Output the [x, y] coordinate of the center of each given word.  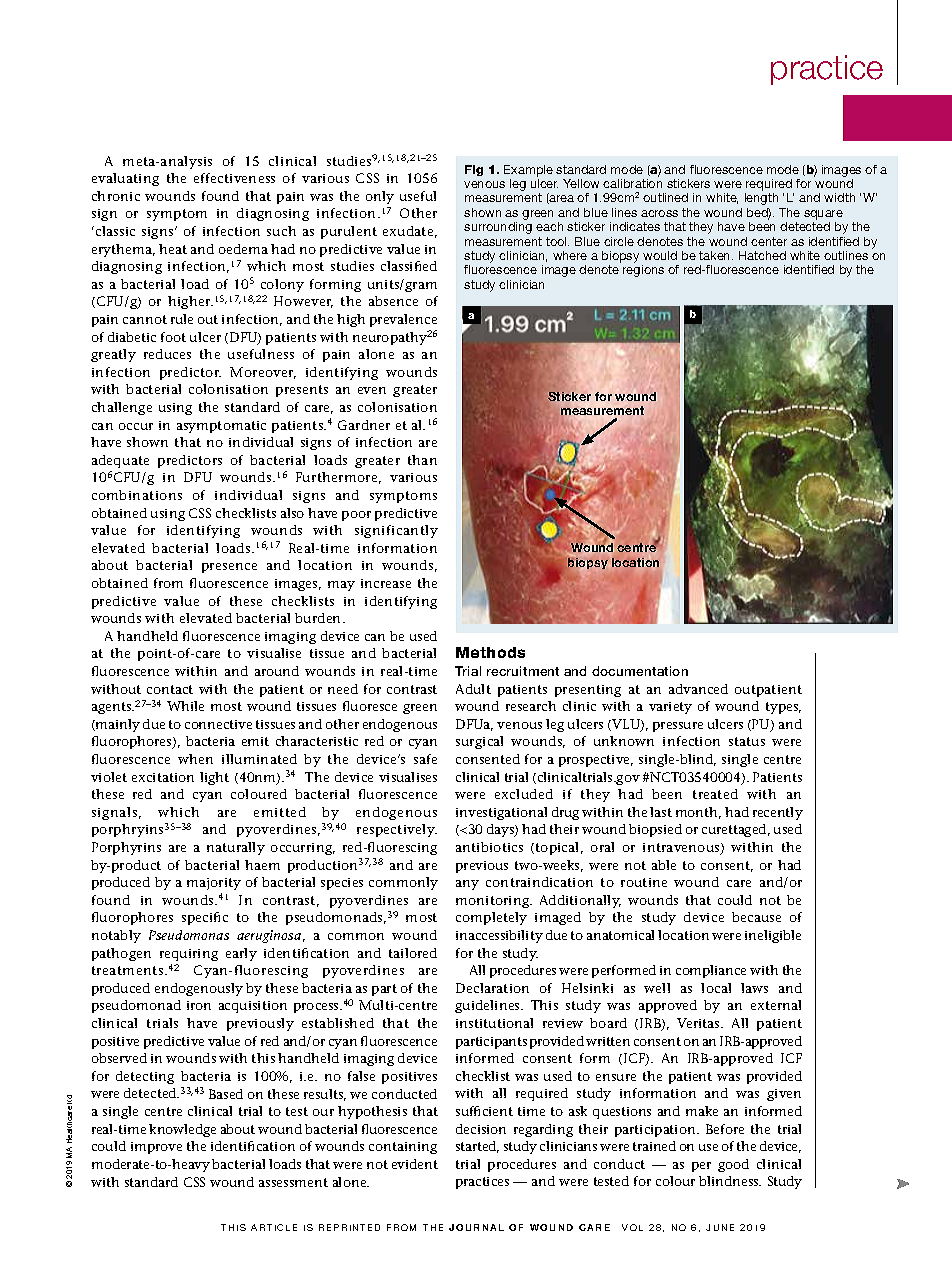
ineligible [773, 936]
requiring [189, 955]
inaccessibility [499, 936]
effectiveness [234, 178]
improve [156, 1148]
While [185, 706]
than [422, 460]
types [783, 708]
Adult [473, 689]
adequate [120, 461]
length [761, 199]
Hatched [762, 255]
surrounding [498, 228]
